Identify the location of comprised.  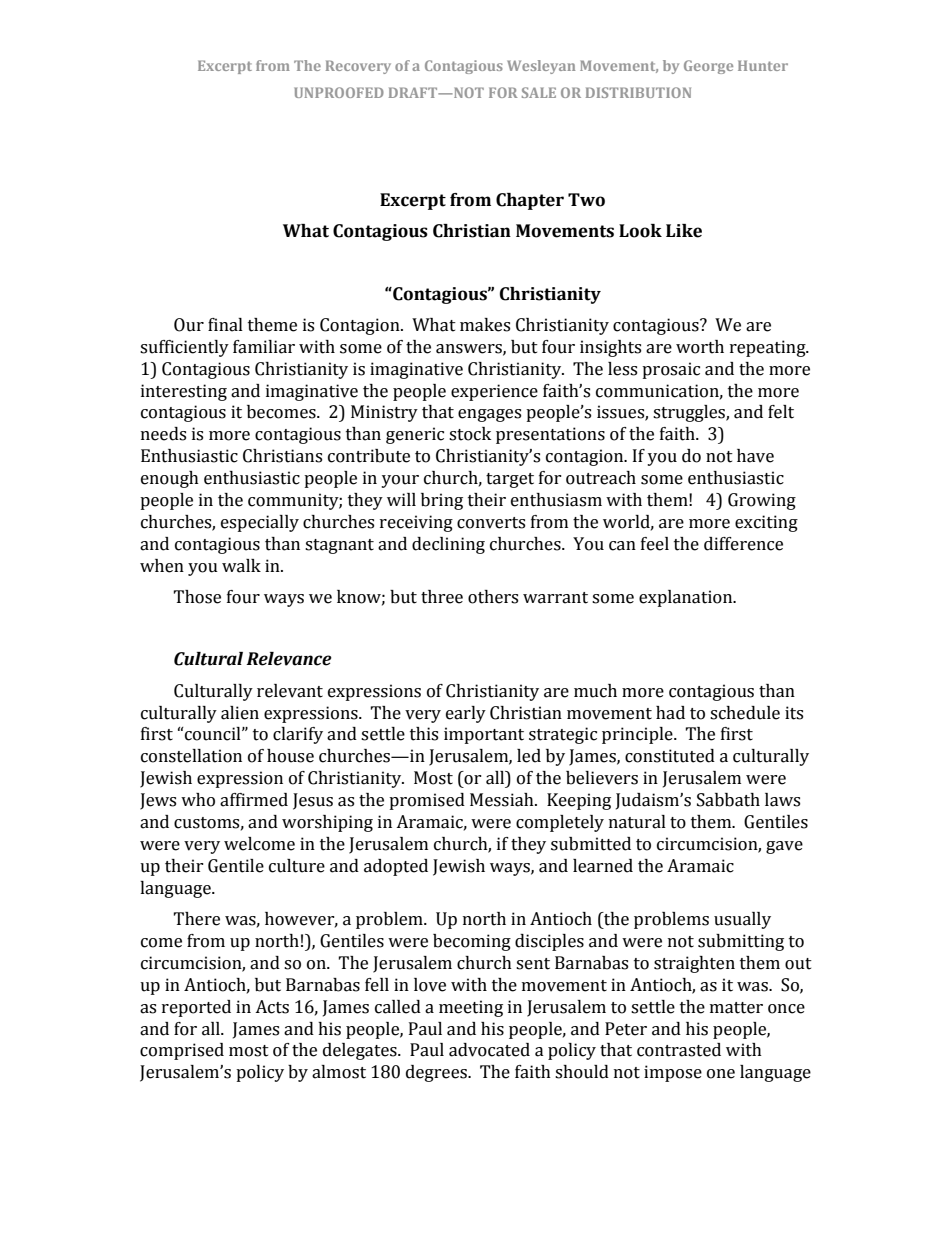
(182, 1051).
